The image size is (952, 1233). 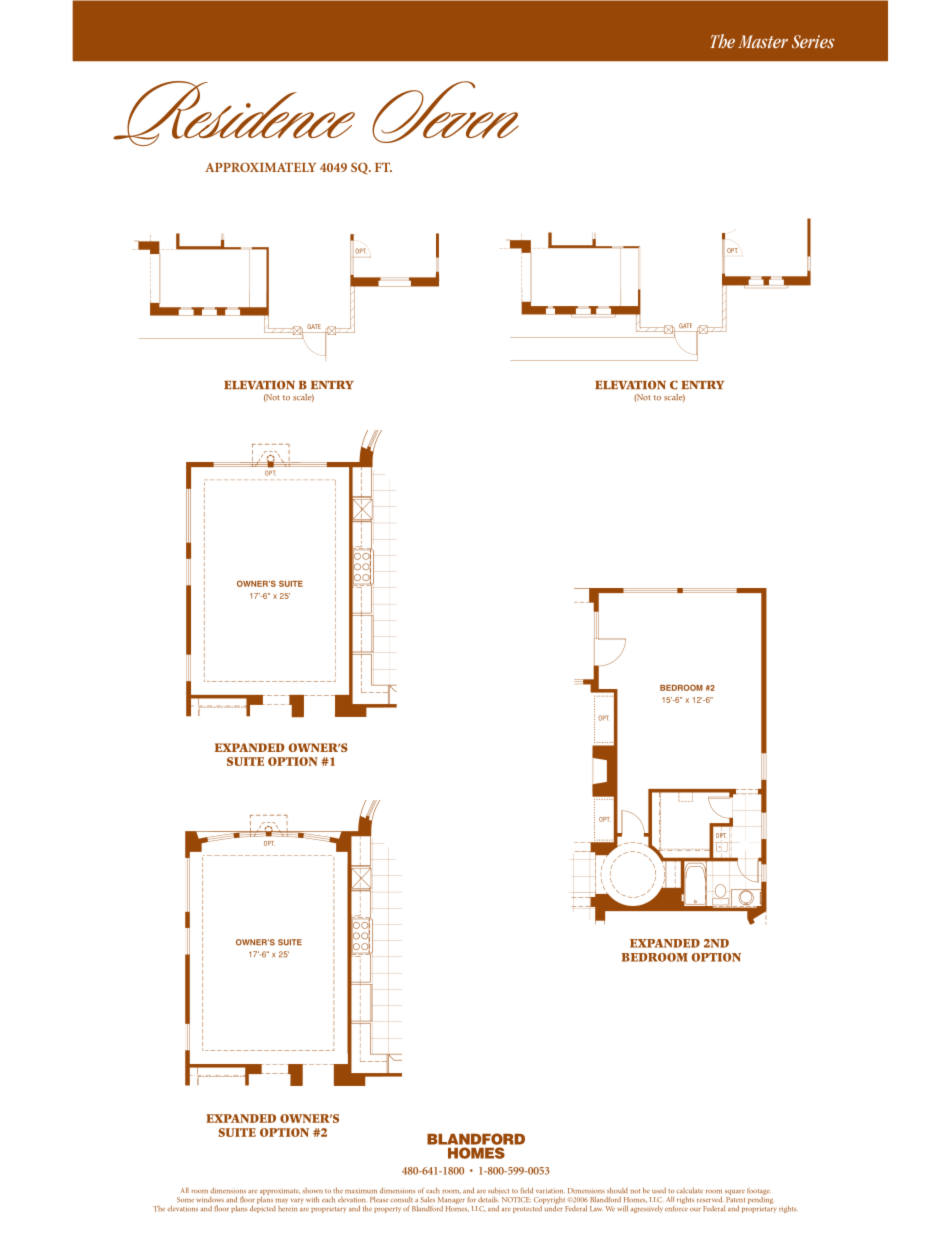 I want to click on used, so click(x=659, y=1190).
